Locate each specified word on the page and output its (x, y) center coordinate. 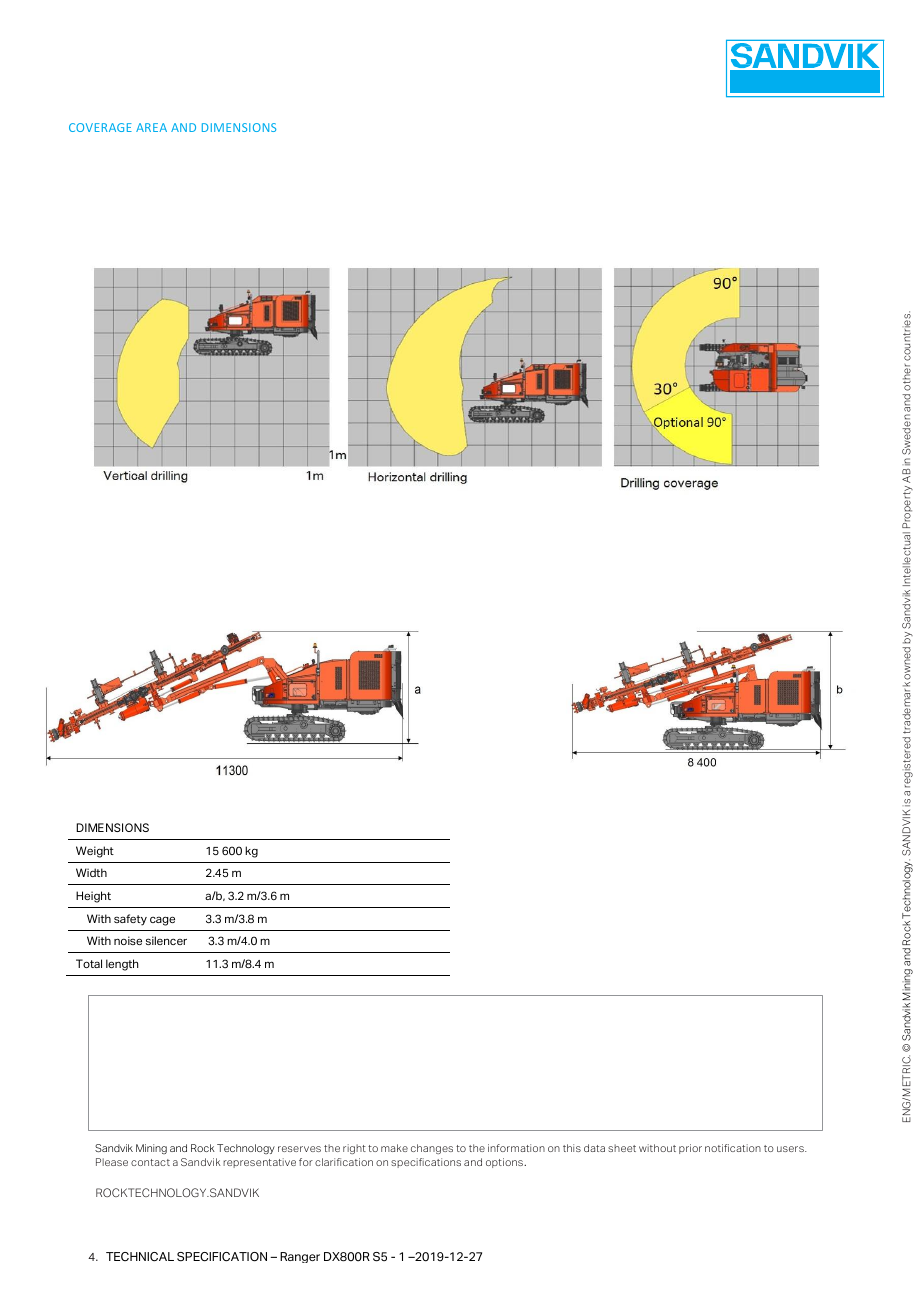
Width (91, 872)
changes (432, 1149)
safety (130, 920)
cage (162, 921)
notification (733, 1148)
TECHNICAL (140, 1257)
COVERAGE (100, 127)
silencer (166, 940)
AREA (151, 127)
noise (128, 940)
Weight (95, 852)
